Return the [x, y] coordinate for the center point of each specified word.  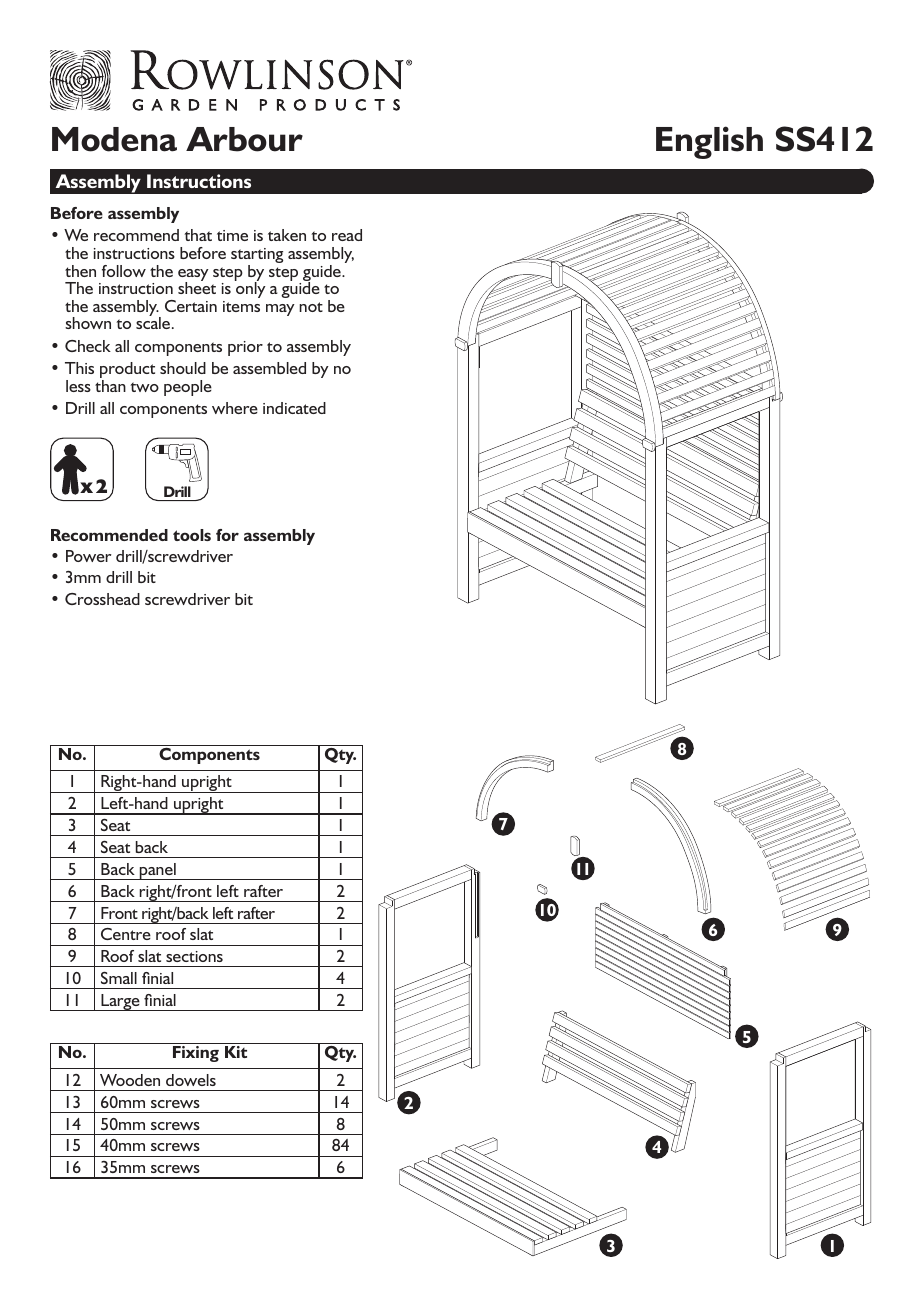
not [311, 307]
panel [158, 871]
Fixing [196, 1054]
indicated [294, 408]
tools [192, 535]
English [709, 142]
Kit [236, 1052]
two [144, 387]
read [347, 235]
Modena [114, 139]
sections [194, 956]
